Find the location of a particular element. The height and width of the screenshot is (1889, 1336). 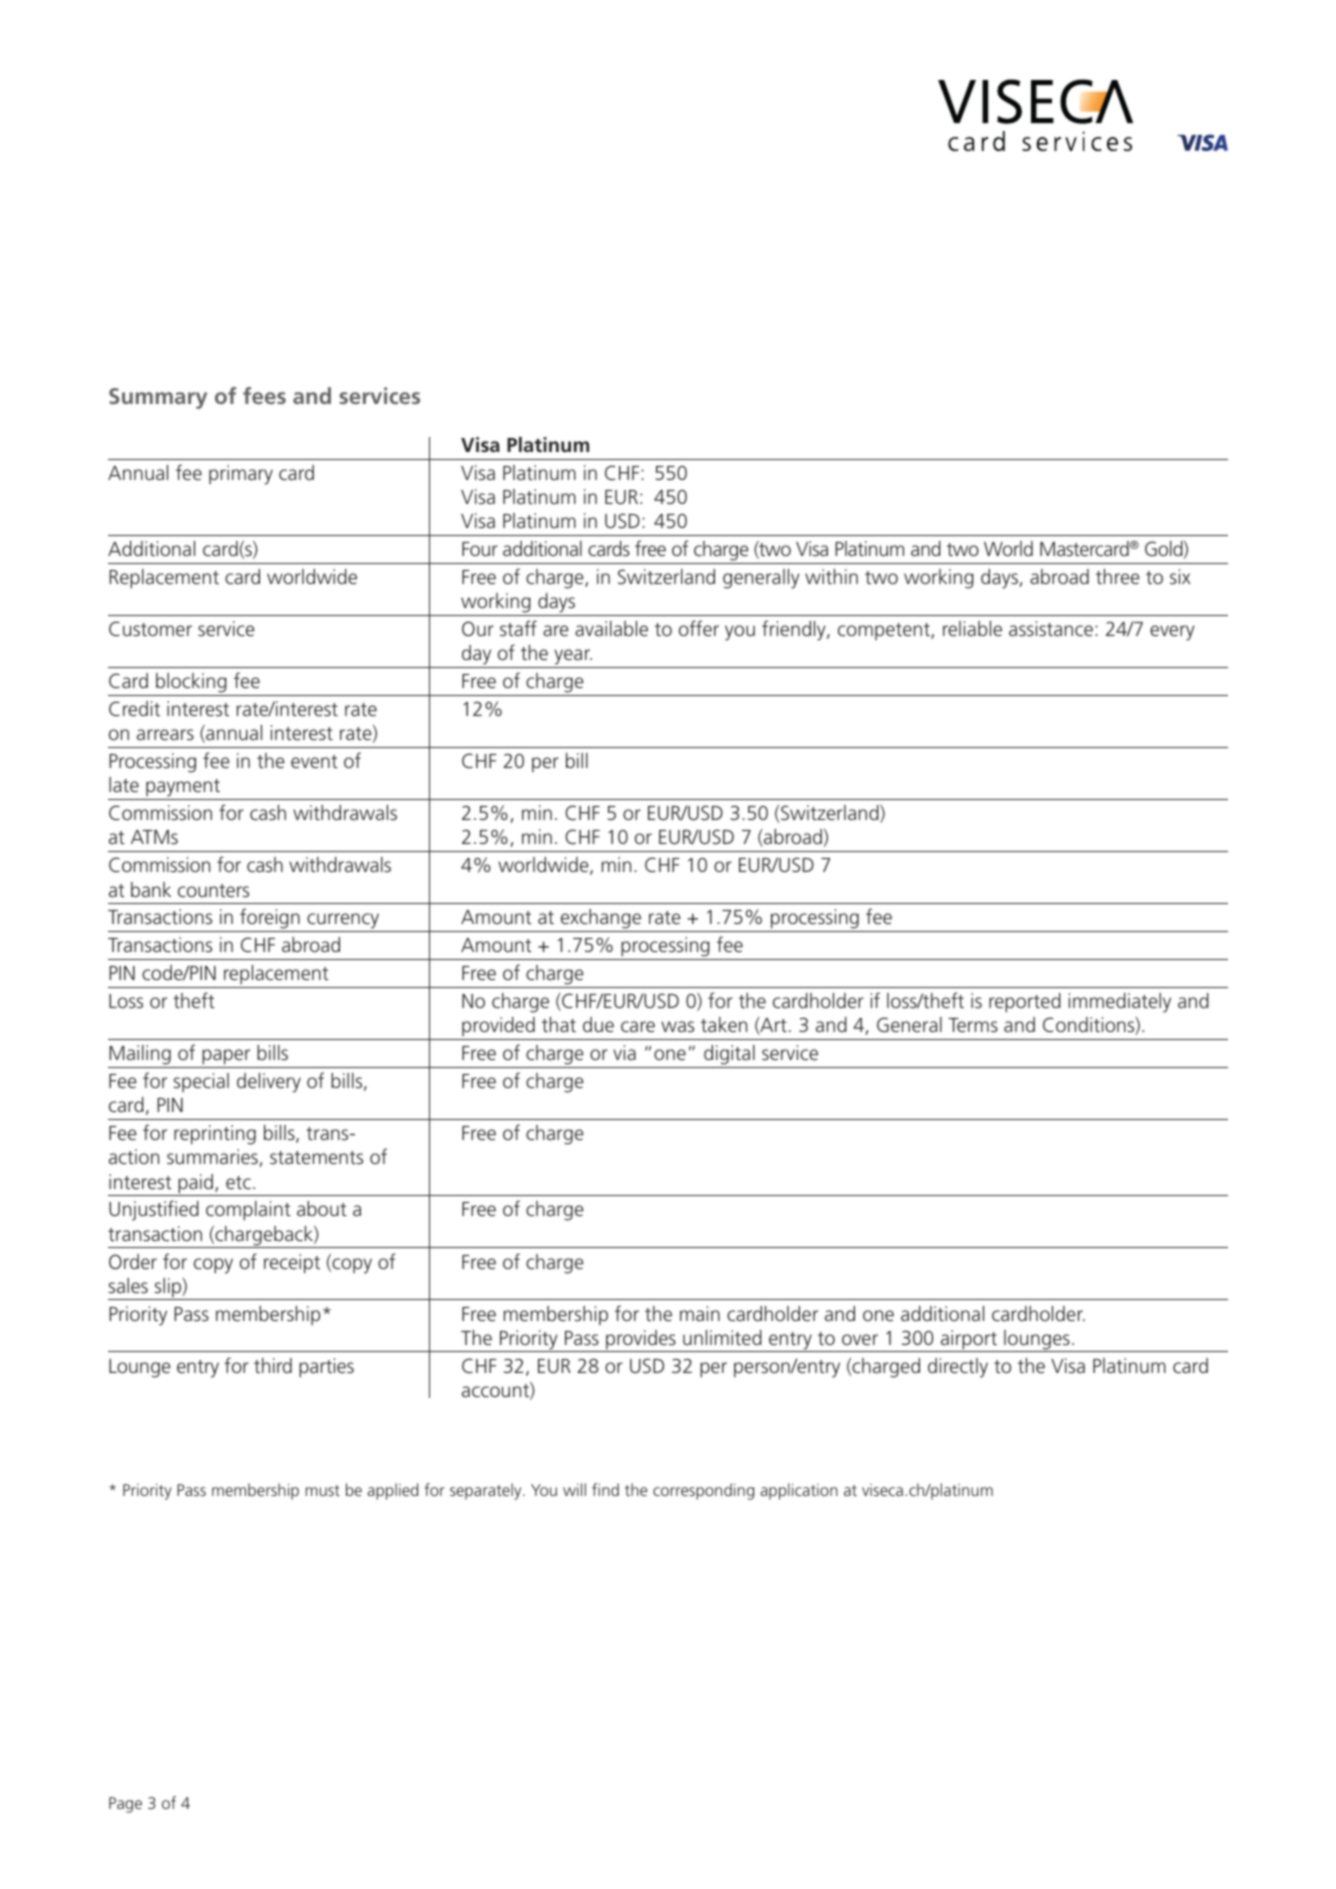

three is located at coordinates (1118, 576).
